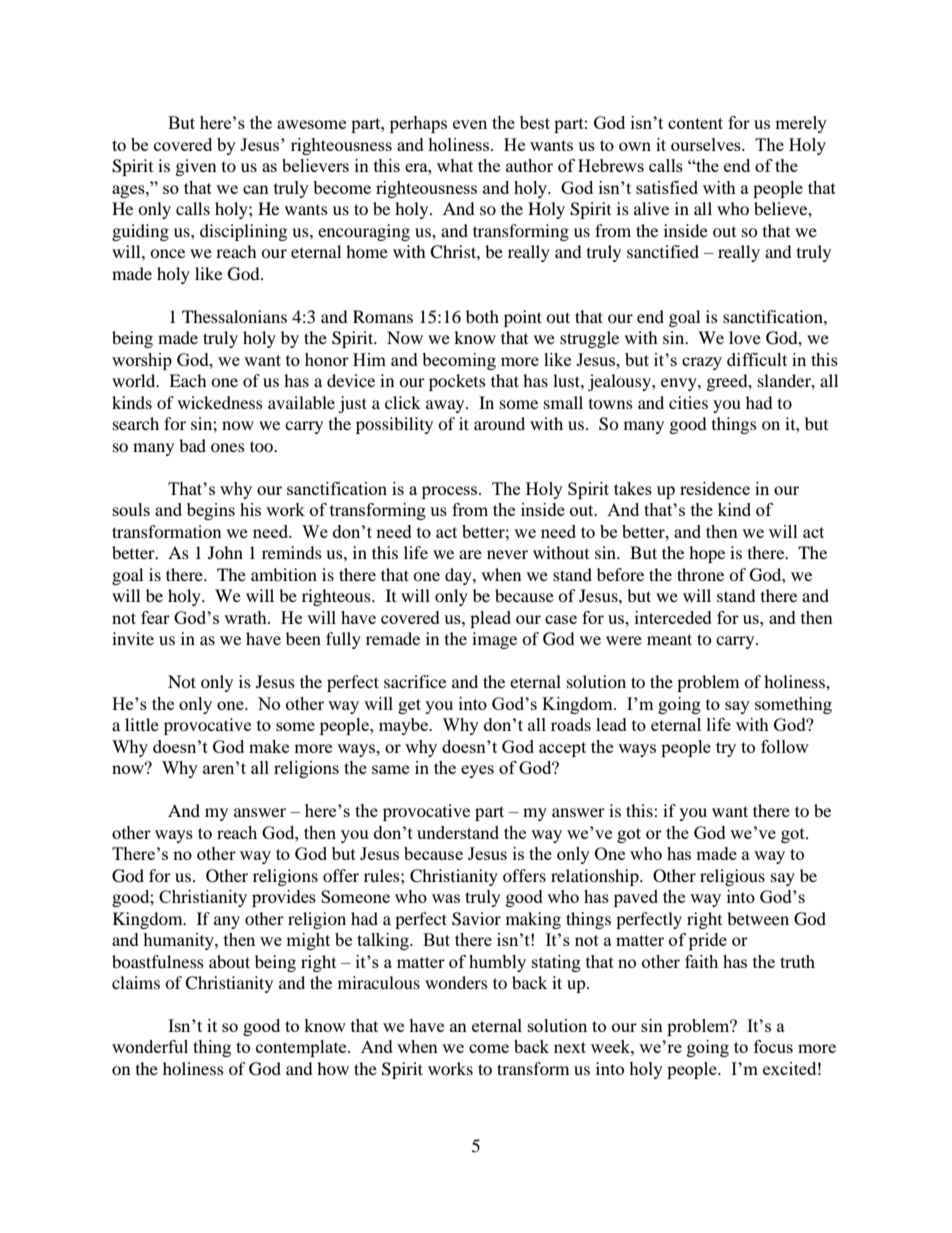  I want to click on wrath, so click(246, 617).
